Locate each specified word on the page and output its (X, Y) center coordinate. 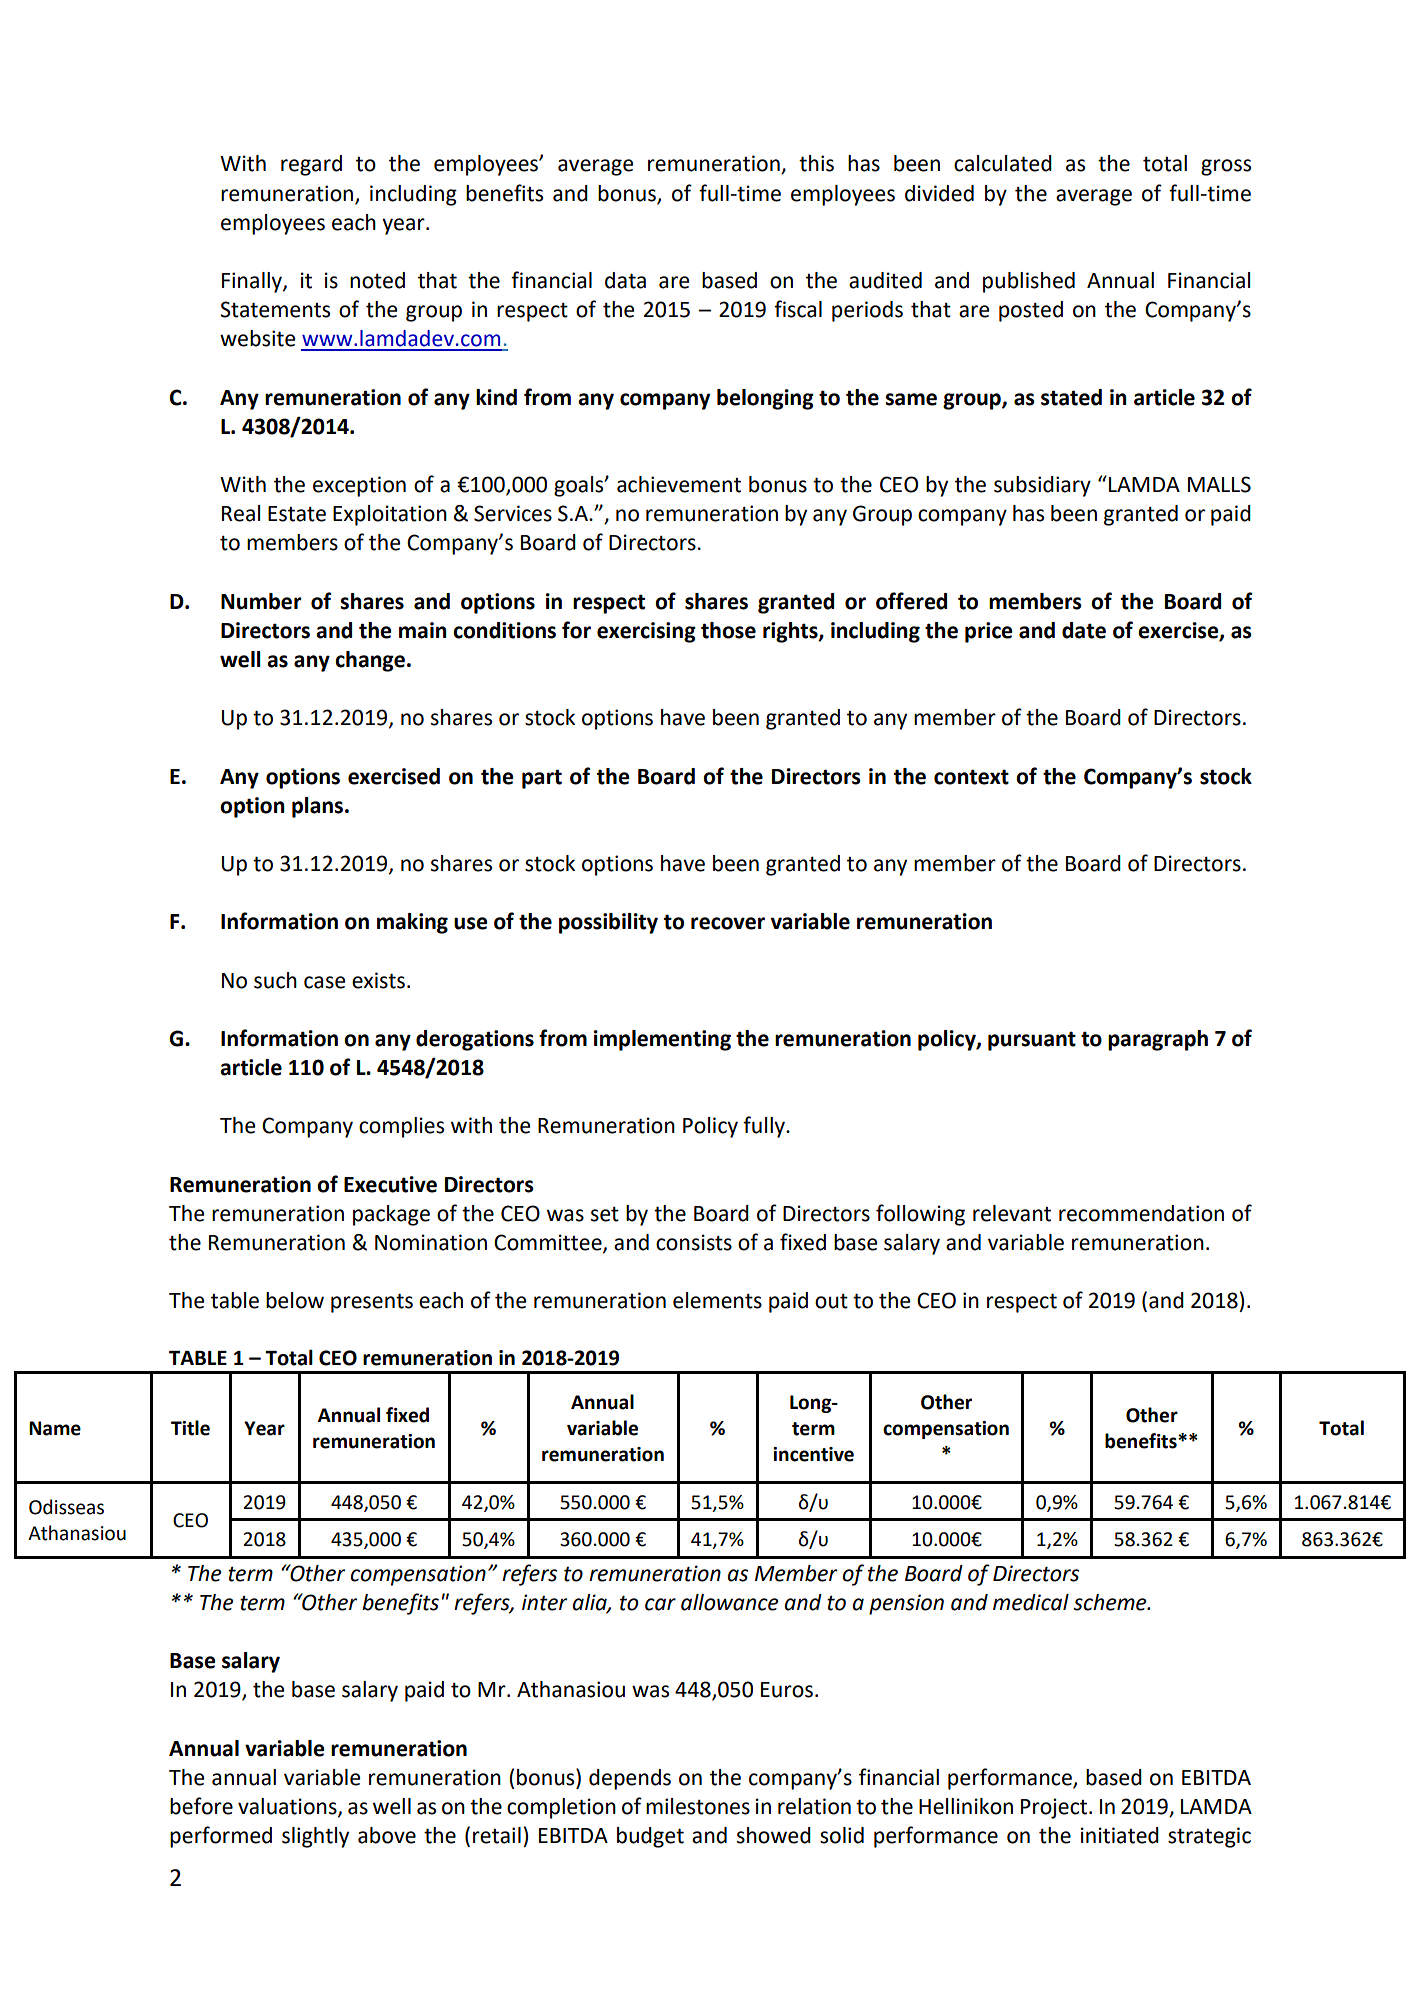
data (625, 280)
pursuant (1032, 1041)
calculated (1003, 163)
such (275, 980)
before (201, 1806)
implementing (662, 1040)
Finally (253, 282)
